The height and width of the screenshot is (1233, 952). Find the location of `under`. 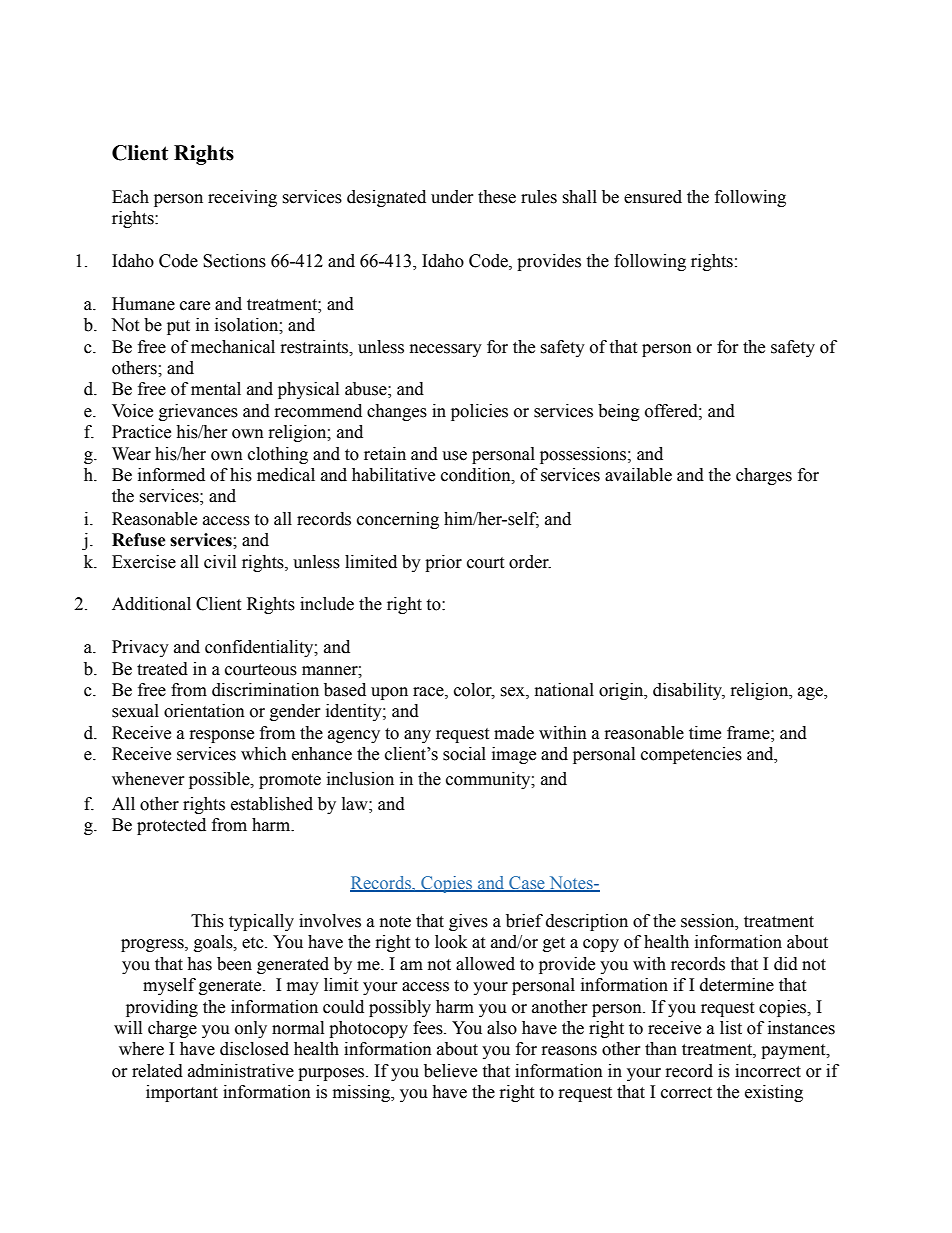

under is located at coordinates (452, 197).
